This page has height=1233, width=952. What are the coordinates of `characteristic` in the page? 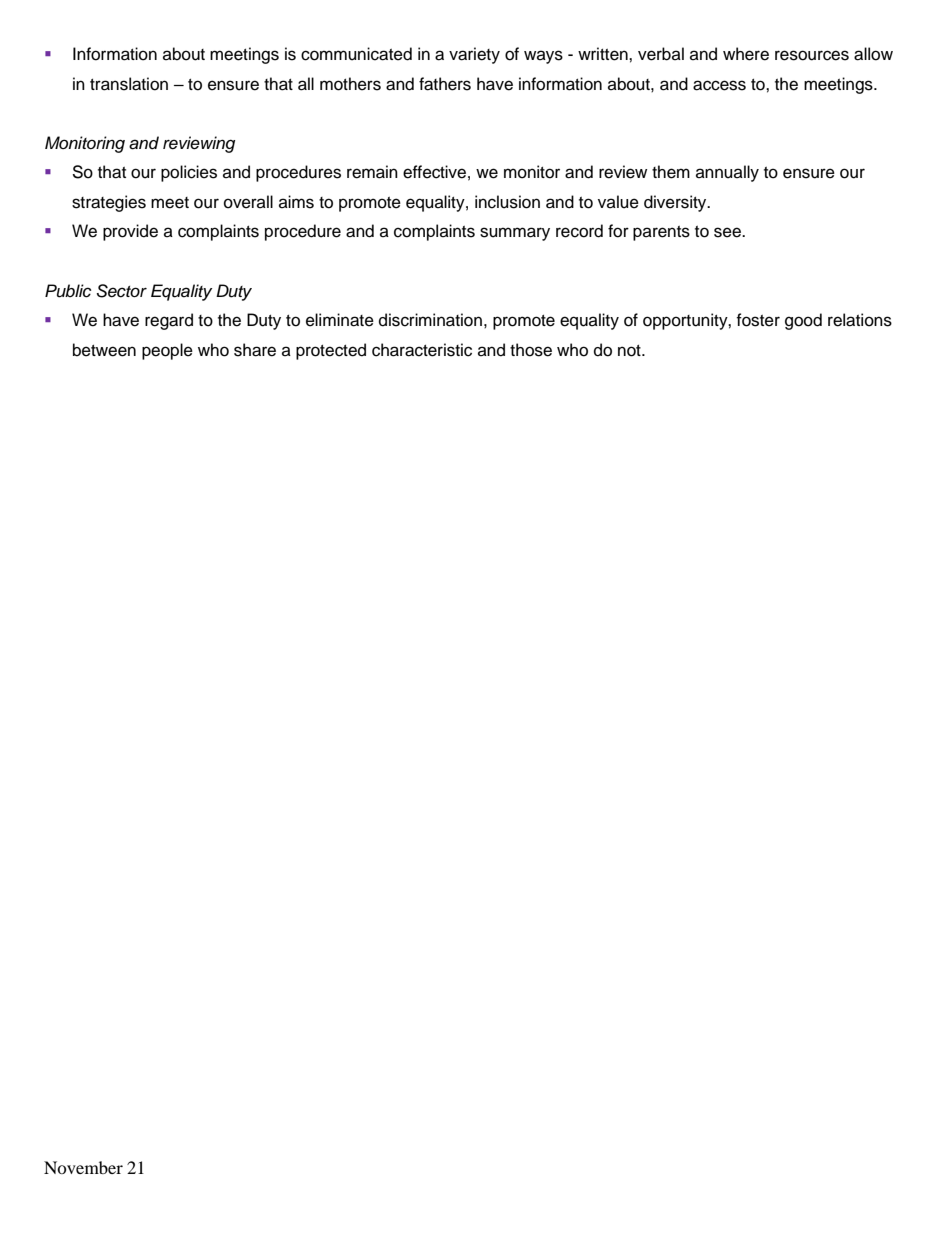 It's located at (422, 350).
